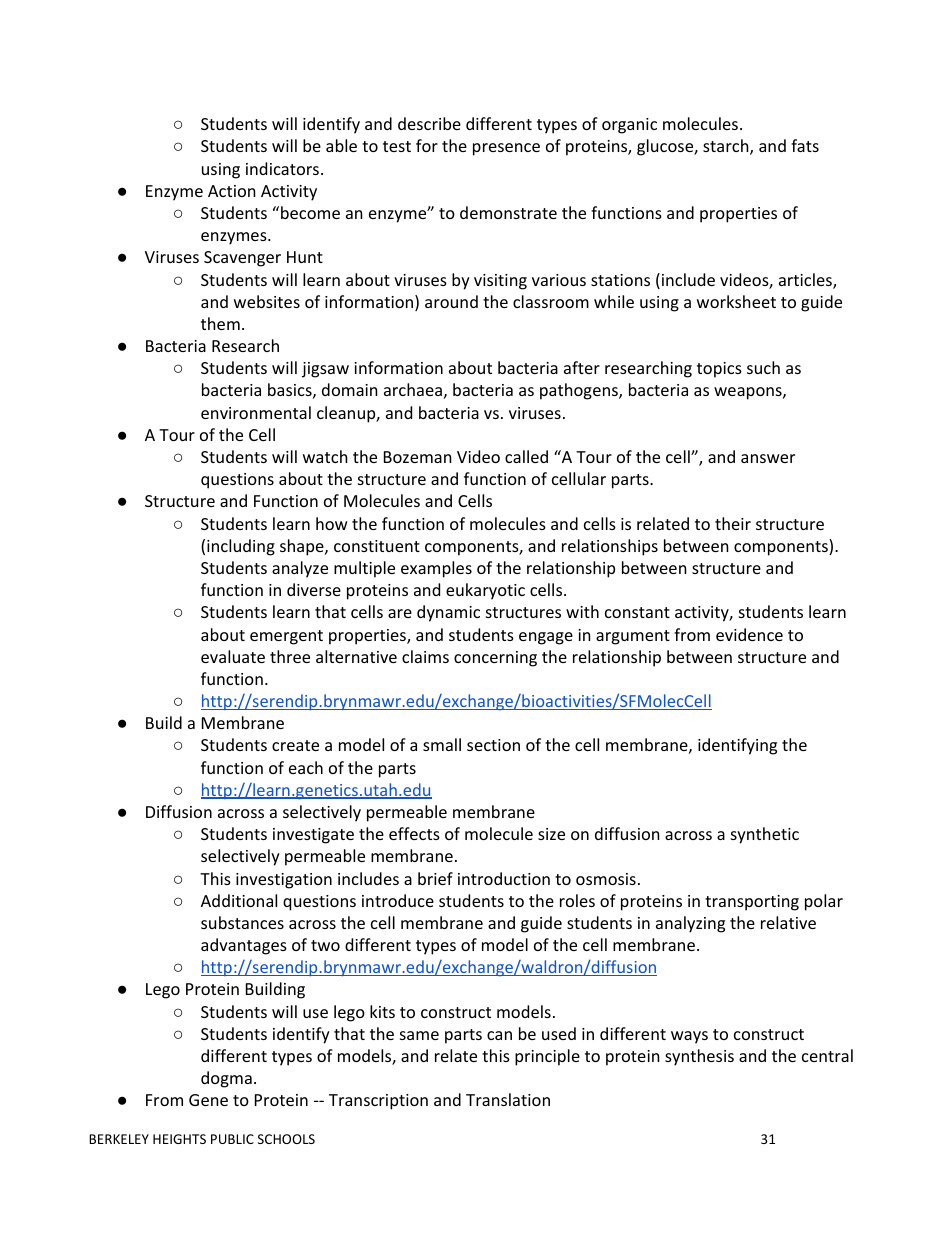 This screenshot has width=952, height=1233. I want to click on create, so click(295, 745).
